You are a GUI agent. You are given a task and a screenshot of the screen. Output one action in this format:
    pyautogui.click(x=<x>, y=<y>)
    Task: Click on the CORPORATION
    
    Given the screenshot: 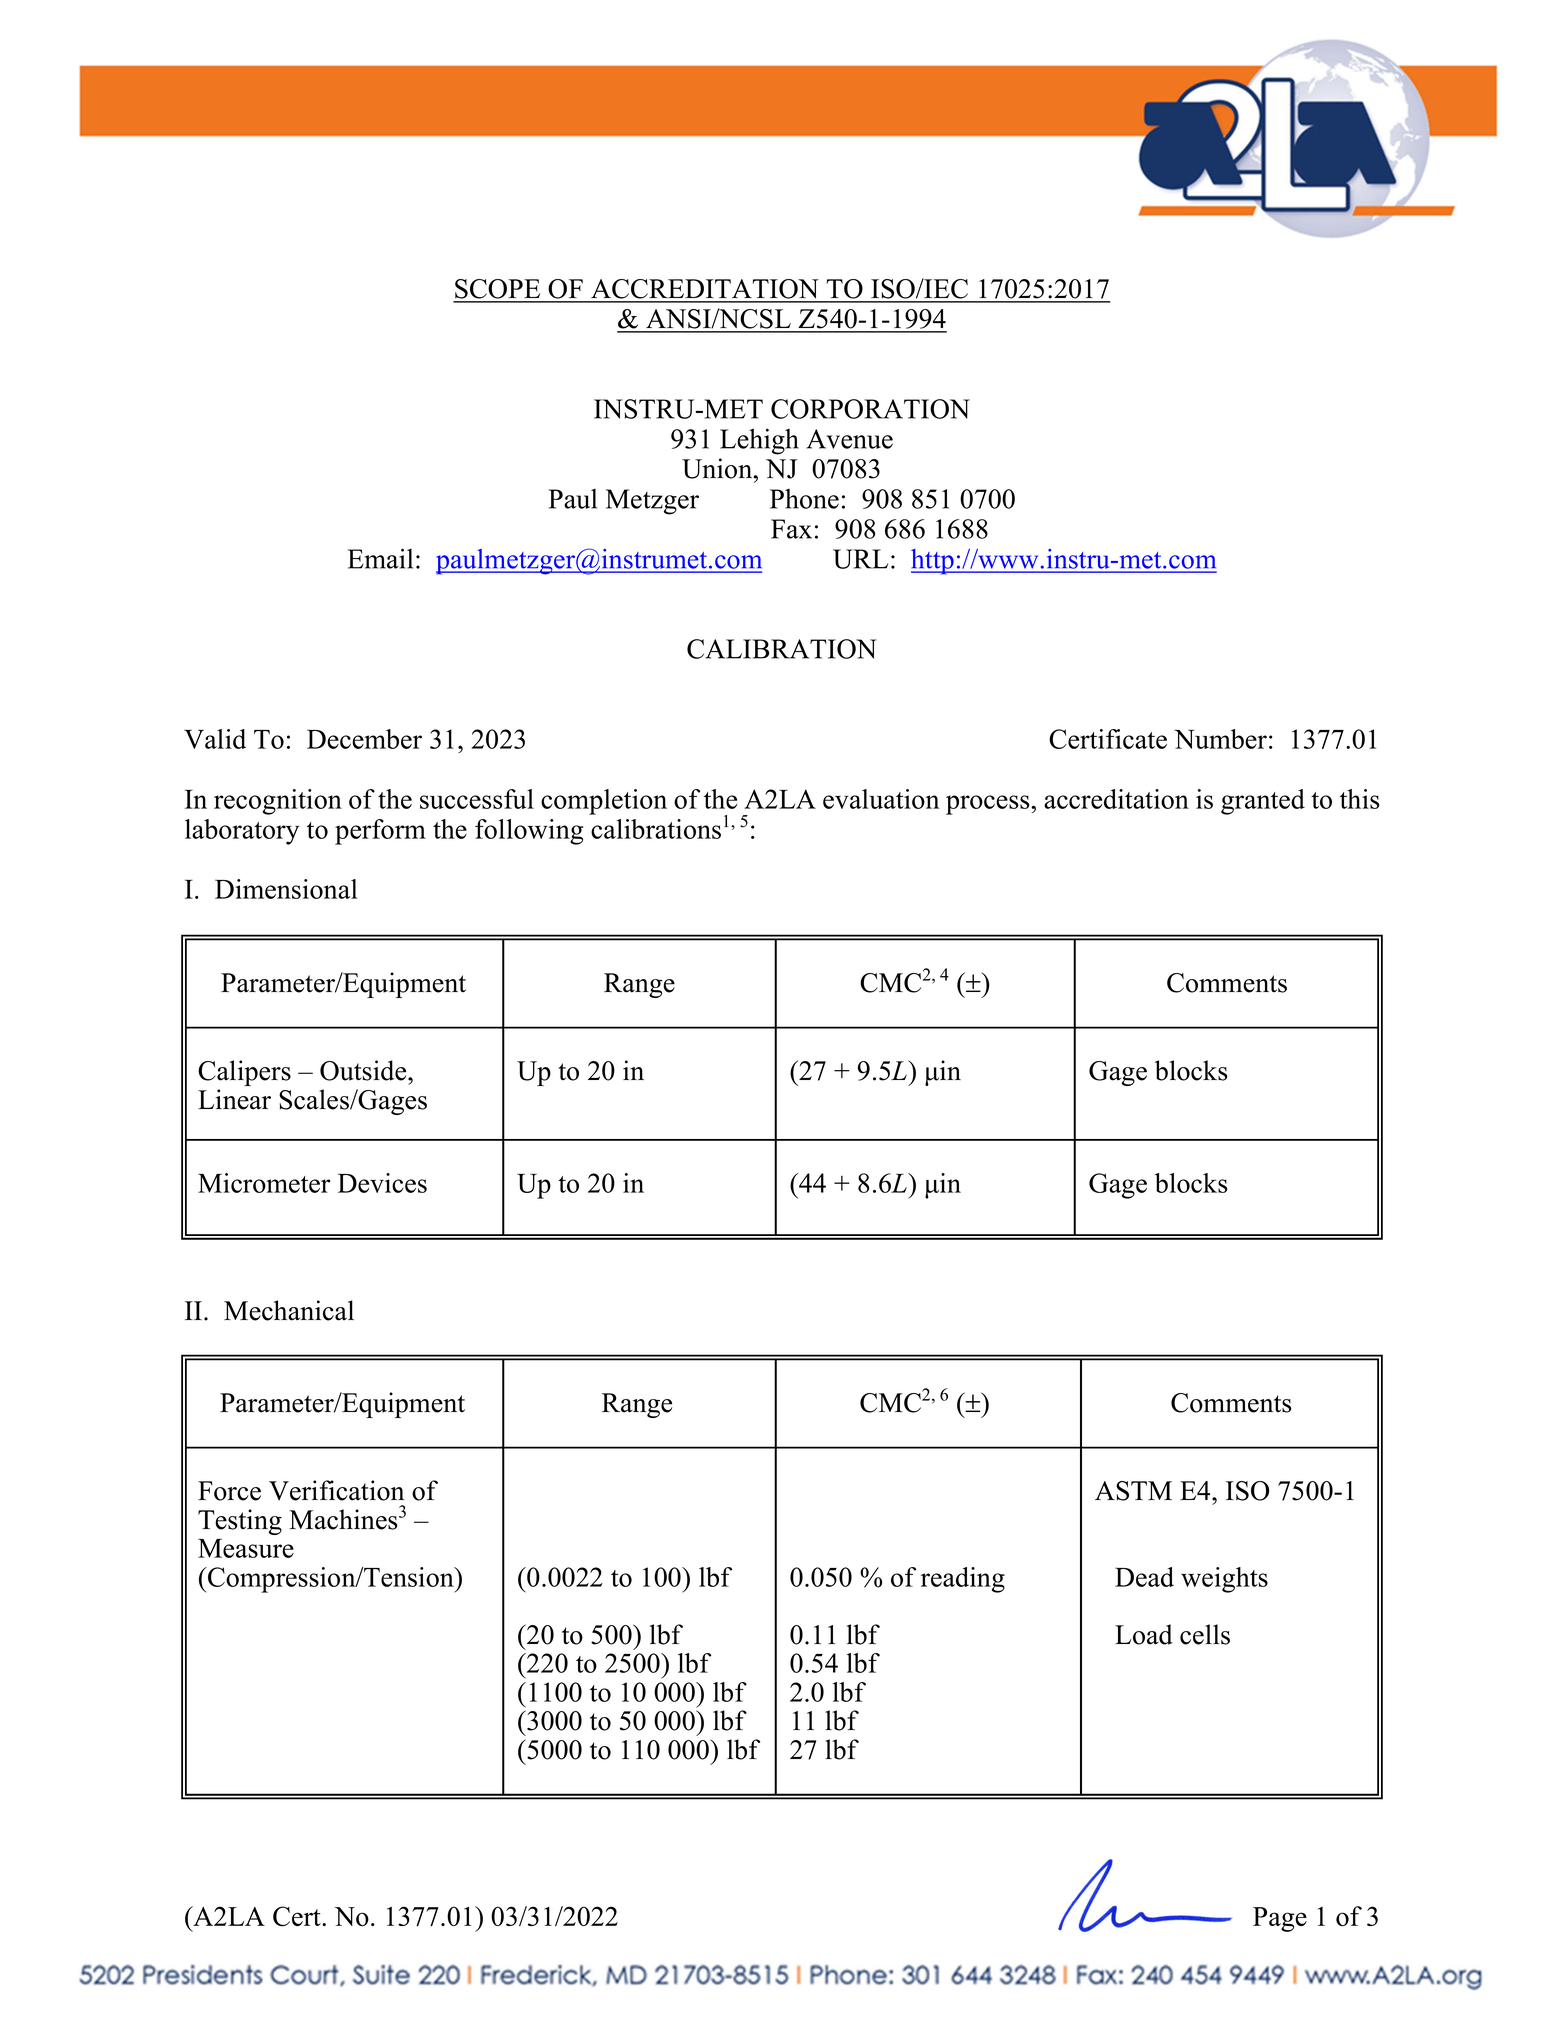 What is the action you would take?
    pyautogui.click(x=870, y=409)
